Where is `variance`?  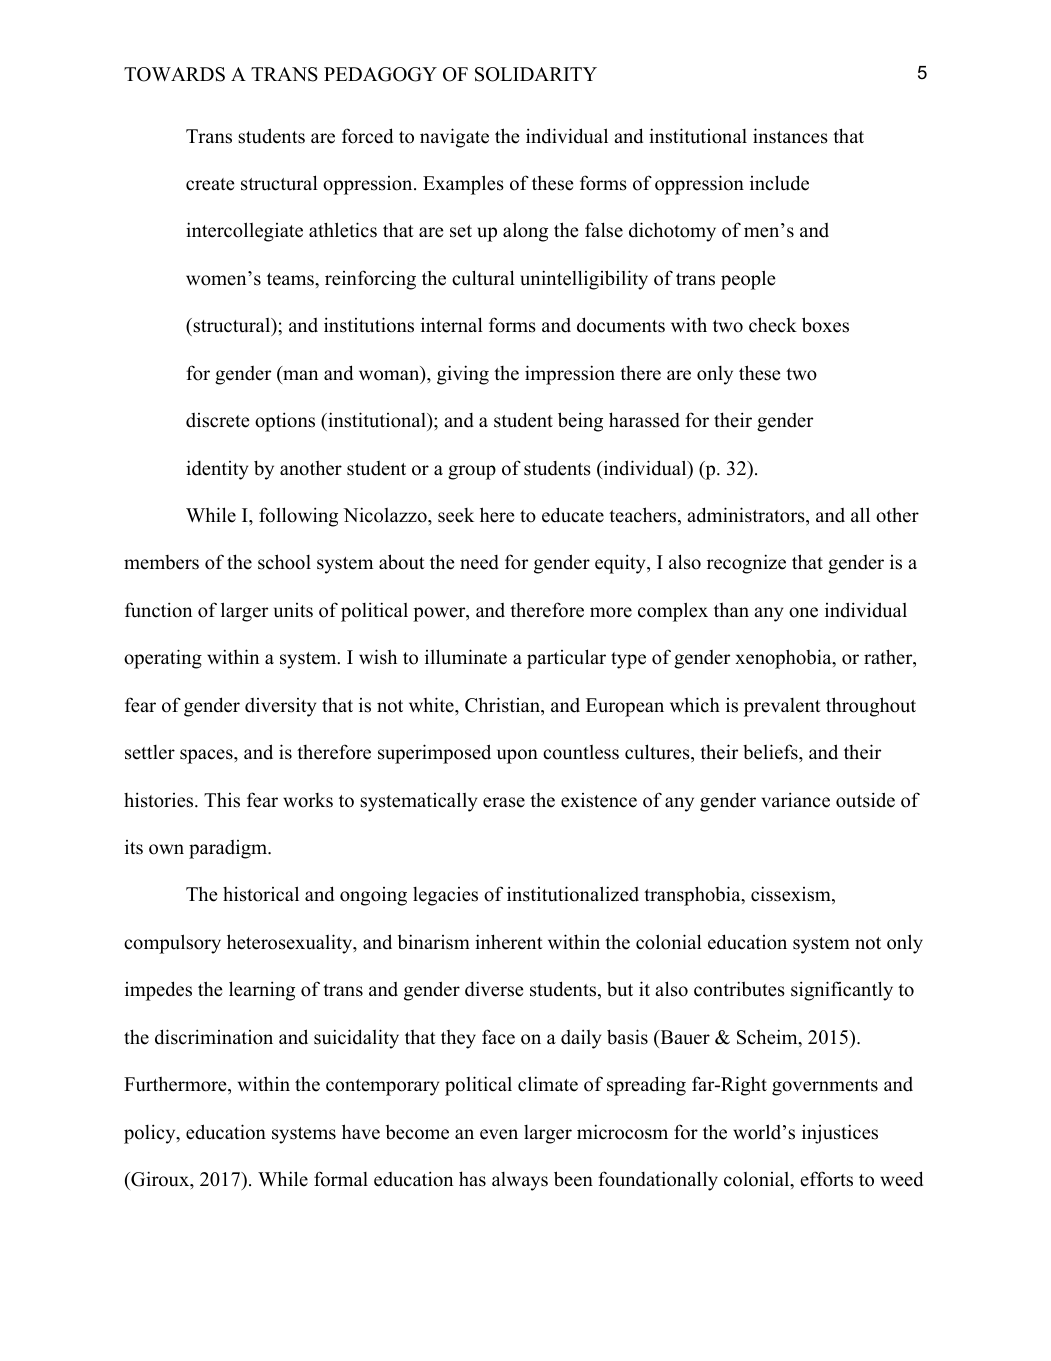
variance is located at coordinates (795, 800).
